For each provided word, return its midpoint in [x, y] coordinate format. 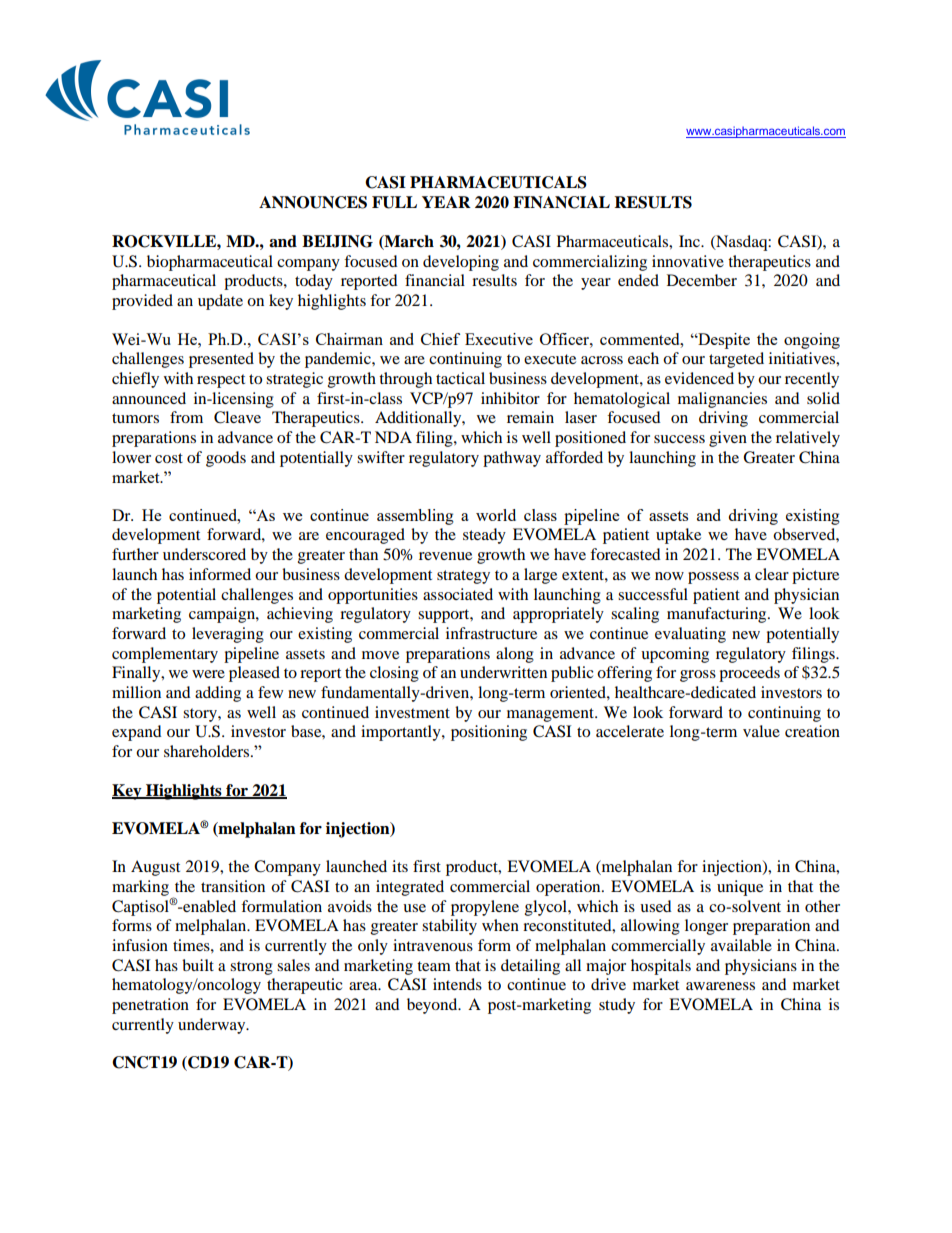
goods [226, 459]
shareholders [208, 751]
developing [461, 263]
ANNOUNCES [313, 202]
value [761, 731]
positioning [489, 733]
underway [213, 1026]
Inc [690, 241]
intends [457, 984]
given [728, 439]
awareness [720, 986]
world [496, 515]
